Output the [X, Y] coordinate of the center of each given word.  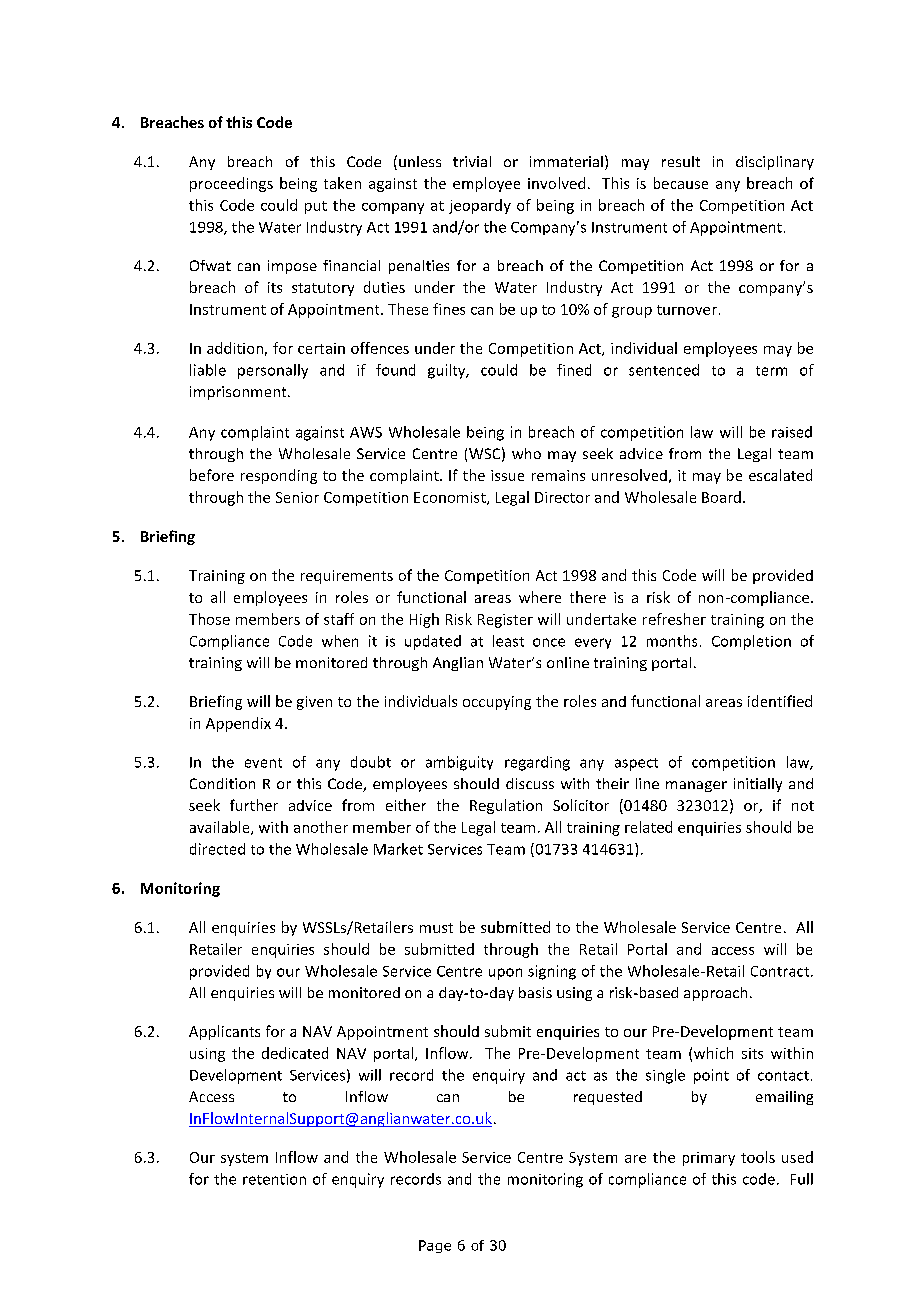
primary [709, 1159]
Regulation [506, 806]
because [681, 183]
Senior [297, 497]
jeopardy [480, 206]
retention [274, 1179]
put [316, 207]
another [321, 827]
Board [721, 497]
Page [435, 1246]
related [648, 827]
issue [507, 475]
